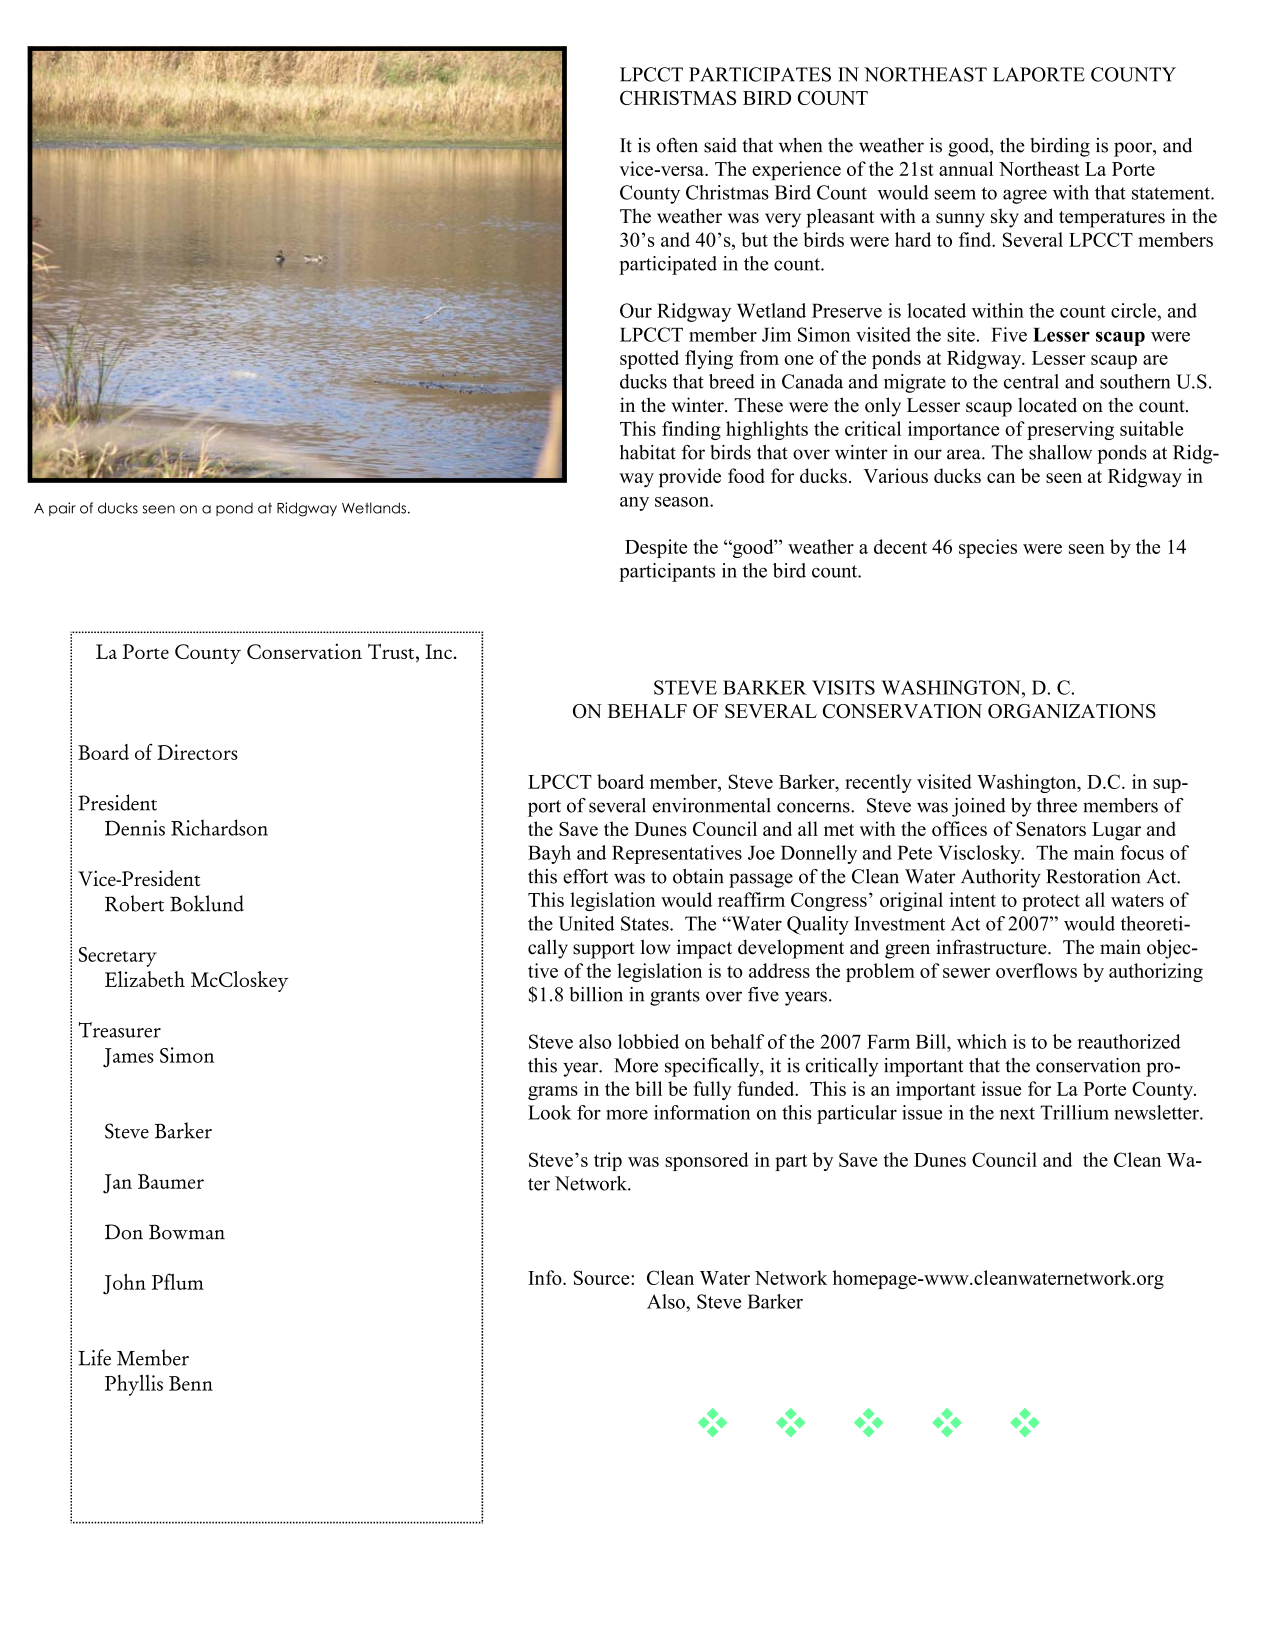 The image size is (1264, 1635). I want to click on agree, so click(1025, 196).
